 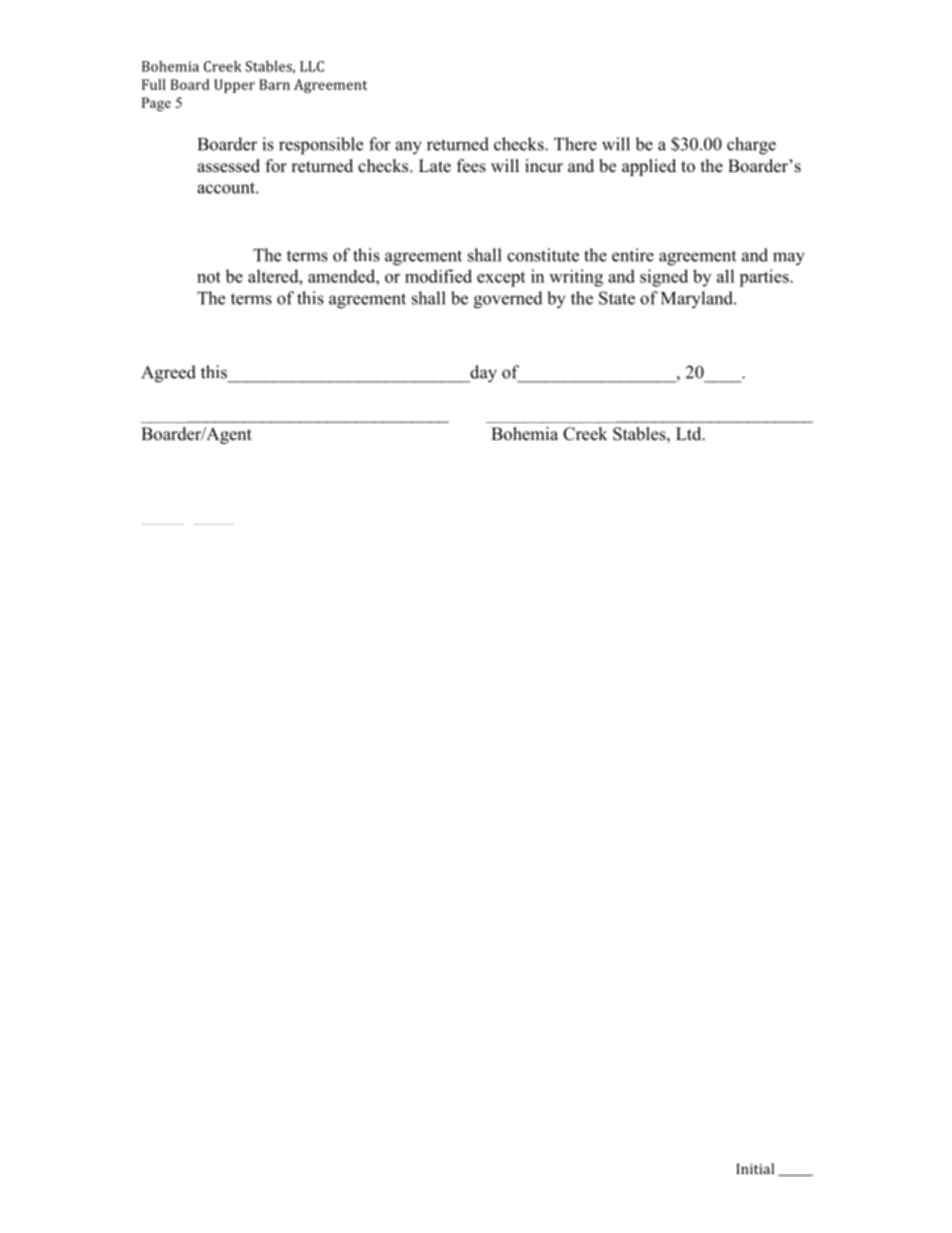 I want to click on constitute, so click(x=543, y=255).
